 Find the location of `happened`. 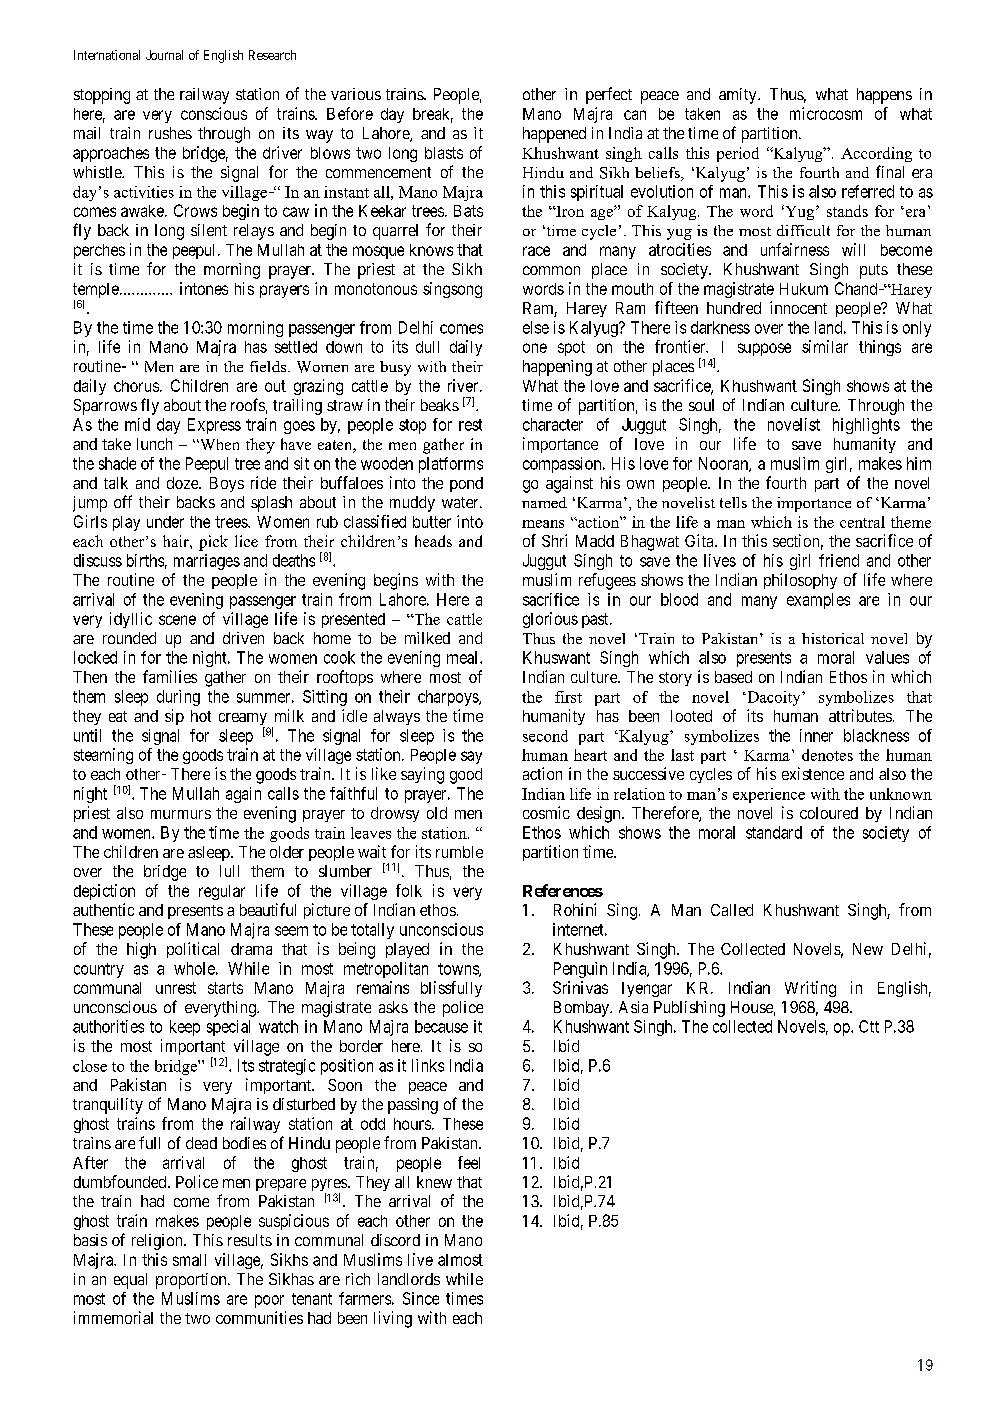

happened is located at coordinates (554, 135).
